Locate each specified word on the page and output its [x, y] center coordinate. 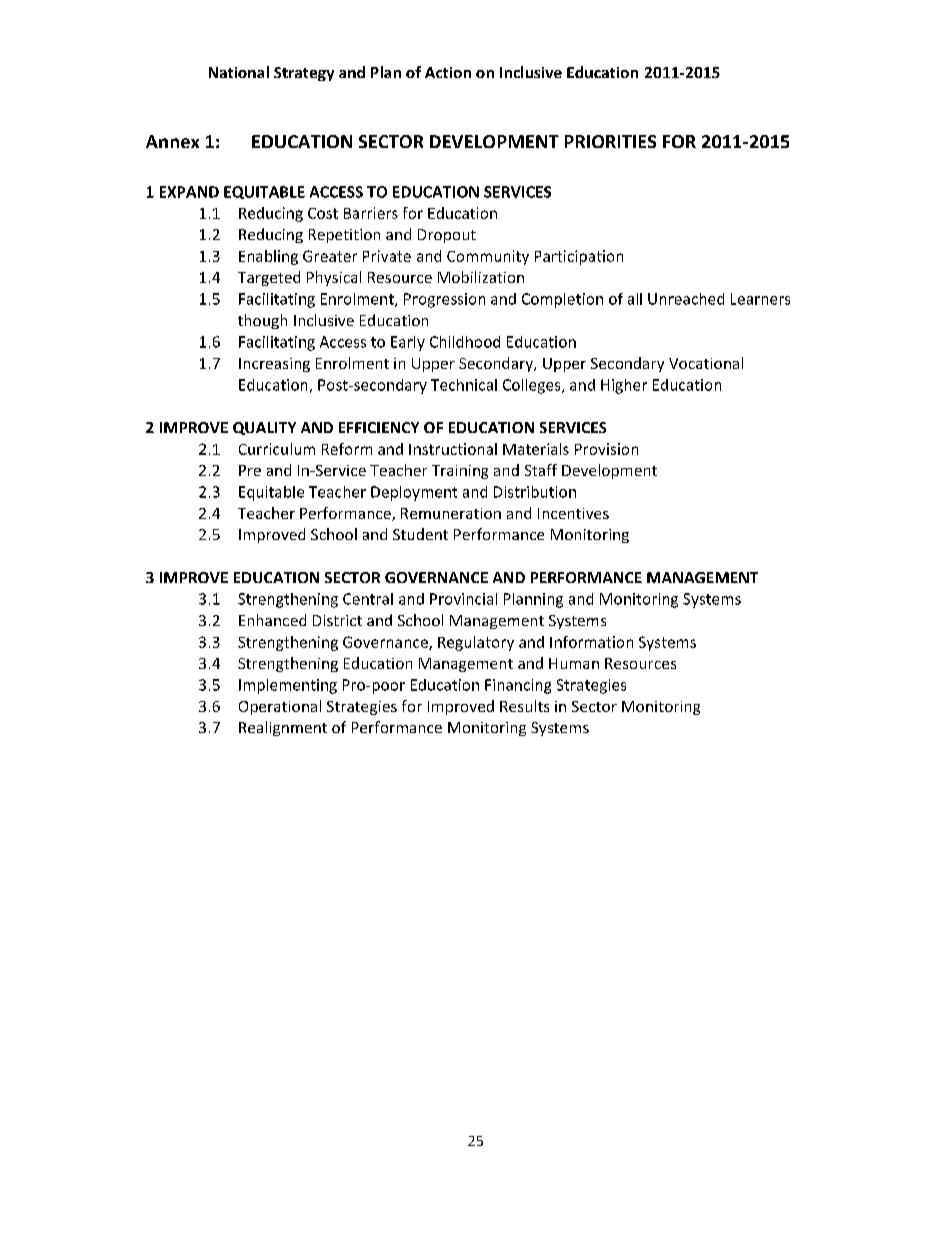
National [239, 72]
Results [524, 706]
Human [574, 663]
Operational [280, 707]
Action [448, 72]
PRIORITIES [610, 141]
